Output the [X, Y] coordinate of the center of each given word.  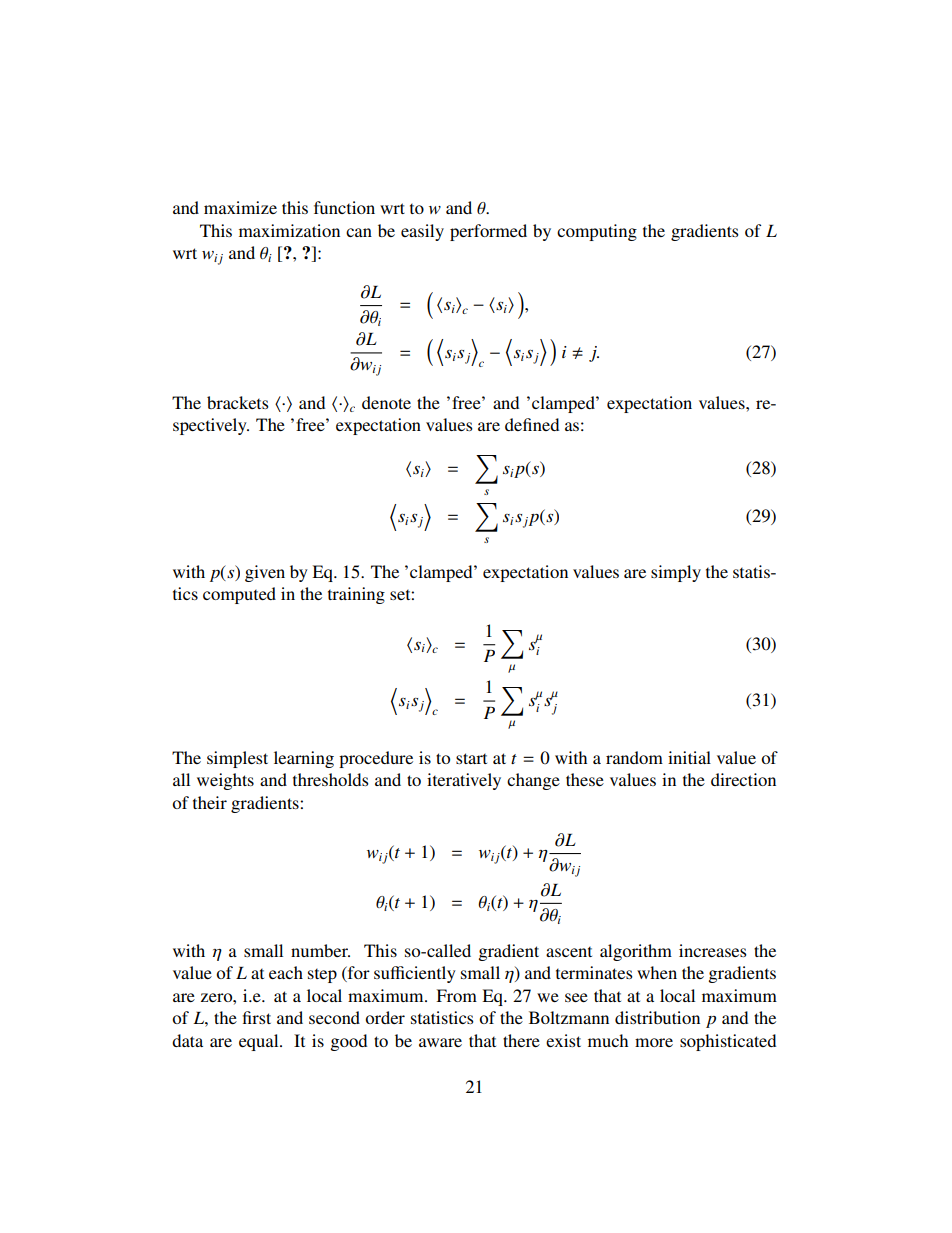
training [356, 595]
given [265, 573]
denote [386, 402]
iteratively [464, 781]
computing [597, 232]
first [257, 1017]
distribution [657, 1017]
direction [743, 779]
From [456, 995]
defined [532, 424]
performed [488, 232]
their [210, 802]
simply [676, 573]
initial [689, 757]
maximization [289, 230]
